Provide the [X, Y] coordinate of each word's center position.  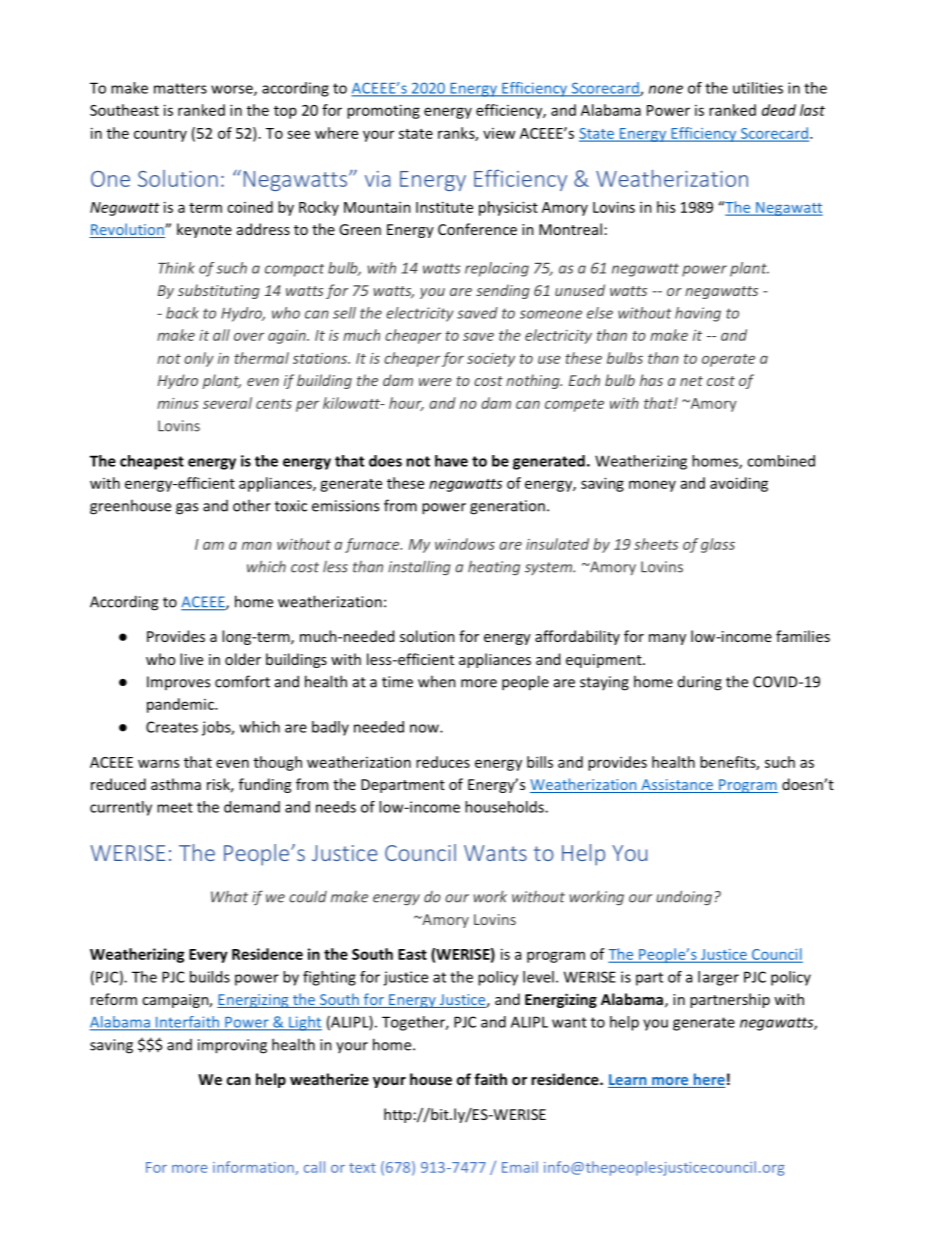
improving [232, 1046]
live [191, 659]
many [667, 639]
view [499, 133]
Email [520, 1167]
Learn [628, 1081]
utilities [758, 88]
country [160, 135]
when [437, 681]
